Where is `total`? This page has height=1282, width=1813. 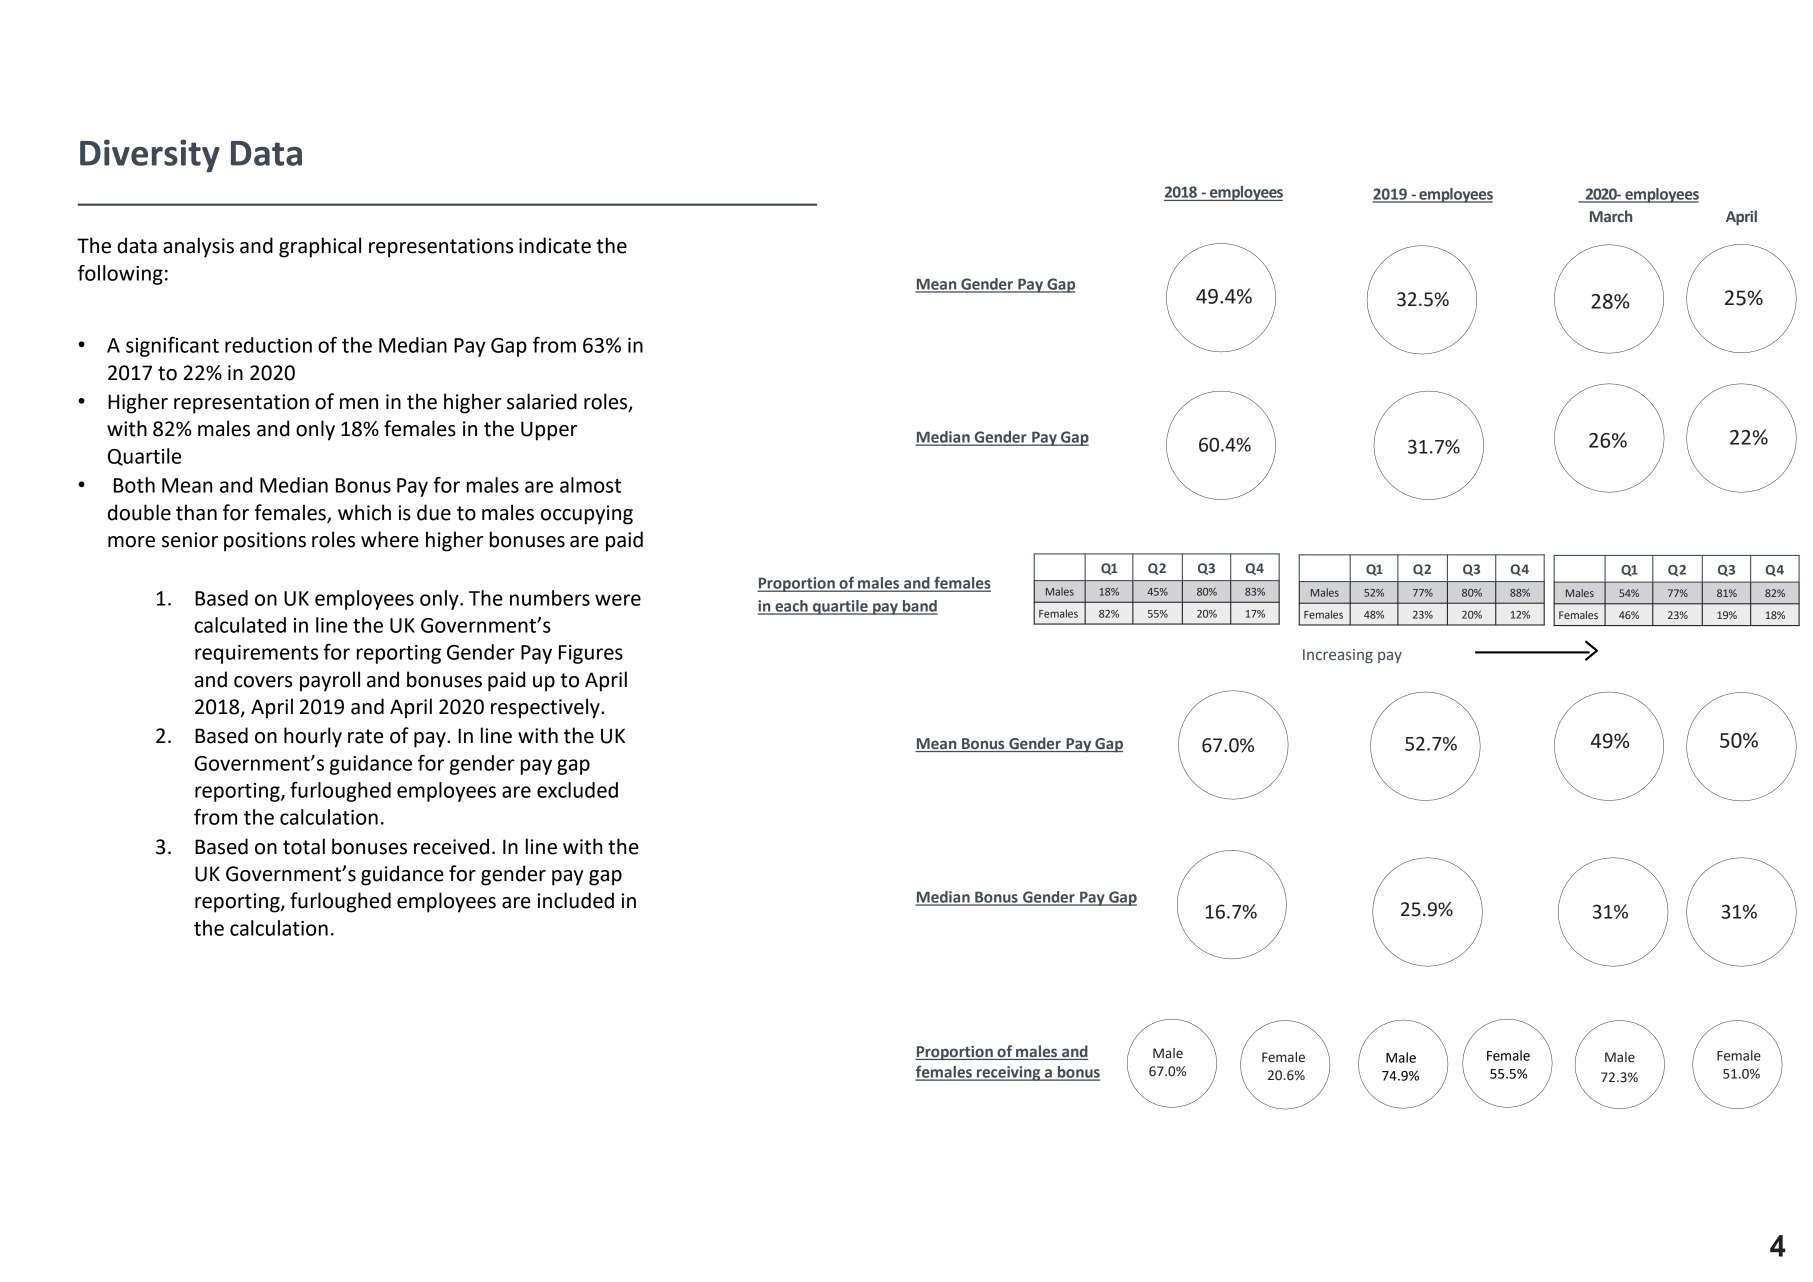
total is located at coordinates (304, 846).
